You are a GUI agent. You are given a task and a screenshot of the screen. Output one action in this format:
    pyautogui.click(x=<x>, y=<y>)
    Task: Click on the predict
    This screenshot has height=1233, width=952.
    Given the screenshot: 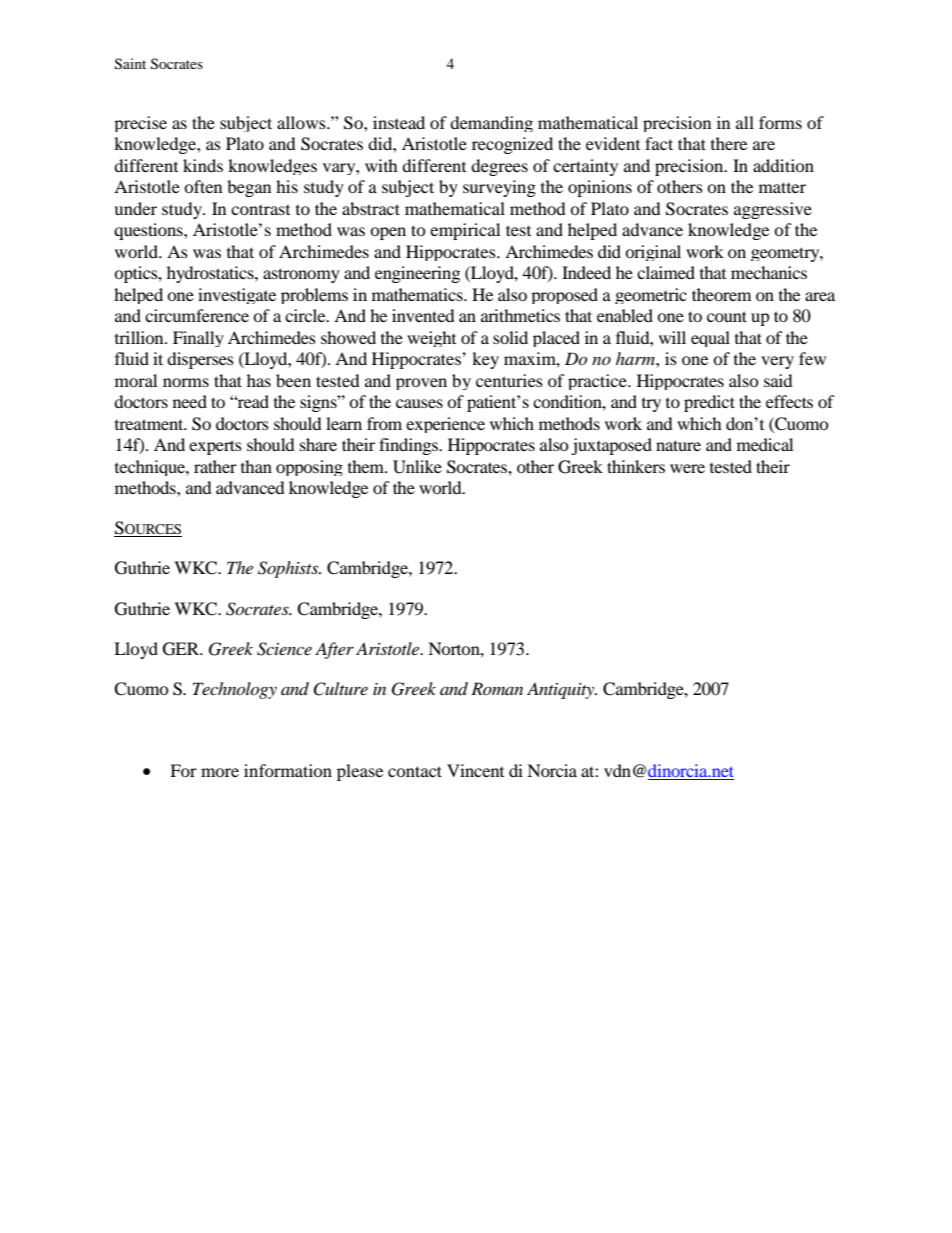 What is the action you would take?
    pyautogui.click(x=709, y=403)
